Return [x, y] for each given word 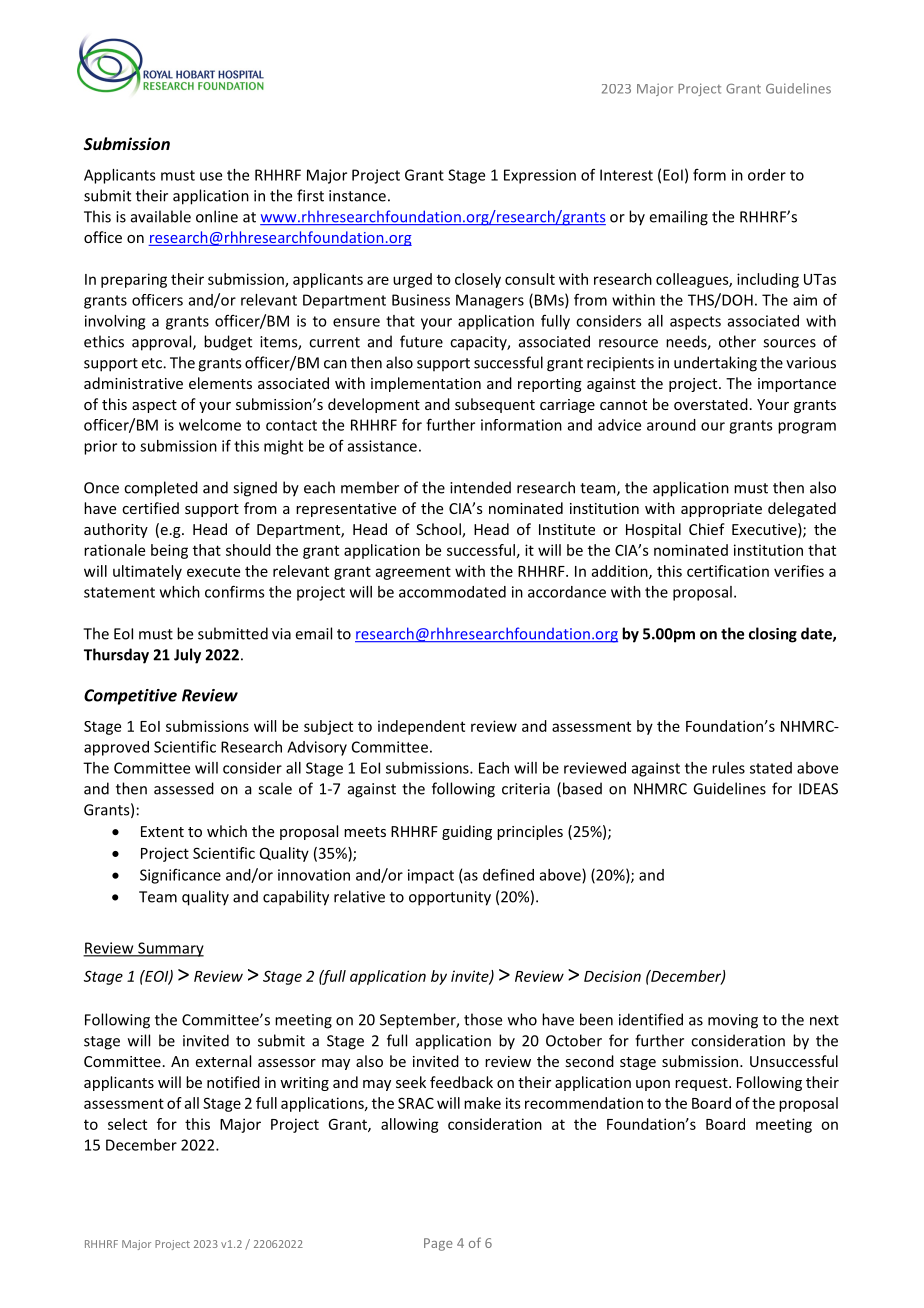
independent [421, 727]
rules [728, 768]
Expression [540, 176]
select [127, 1124]
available [161, 216]
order [767, 175]
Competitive [130, 697]
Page [438, 1244]
